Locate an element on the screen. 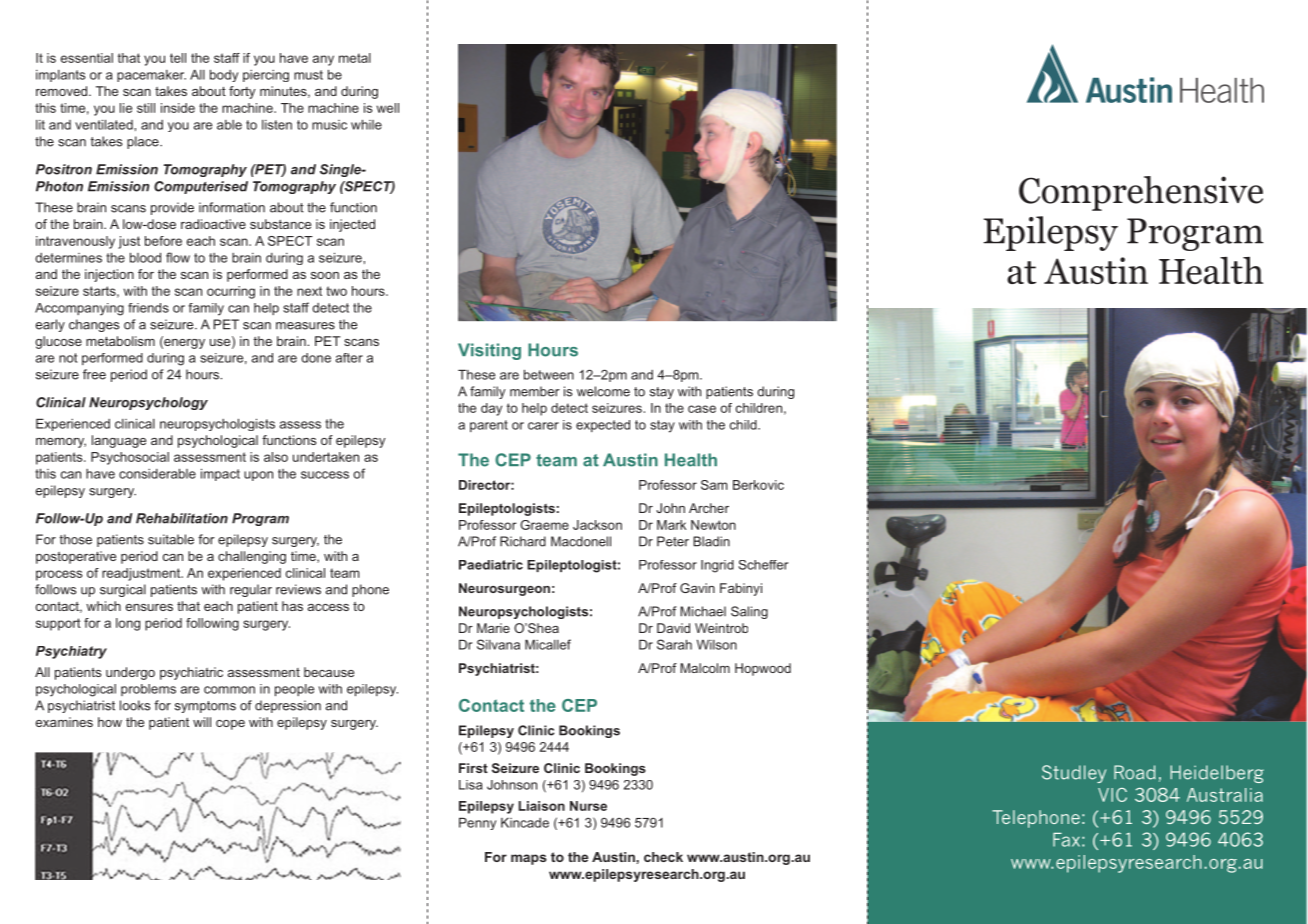  expected is located at coordinates (603, 426).
